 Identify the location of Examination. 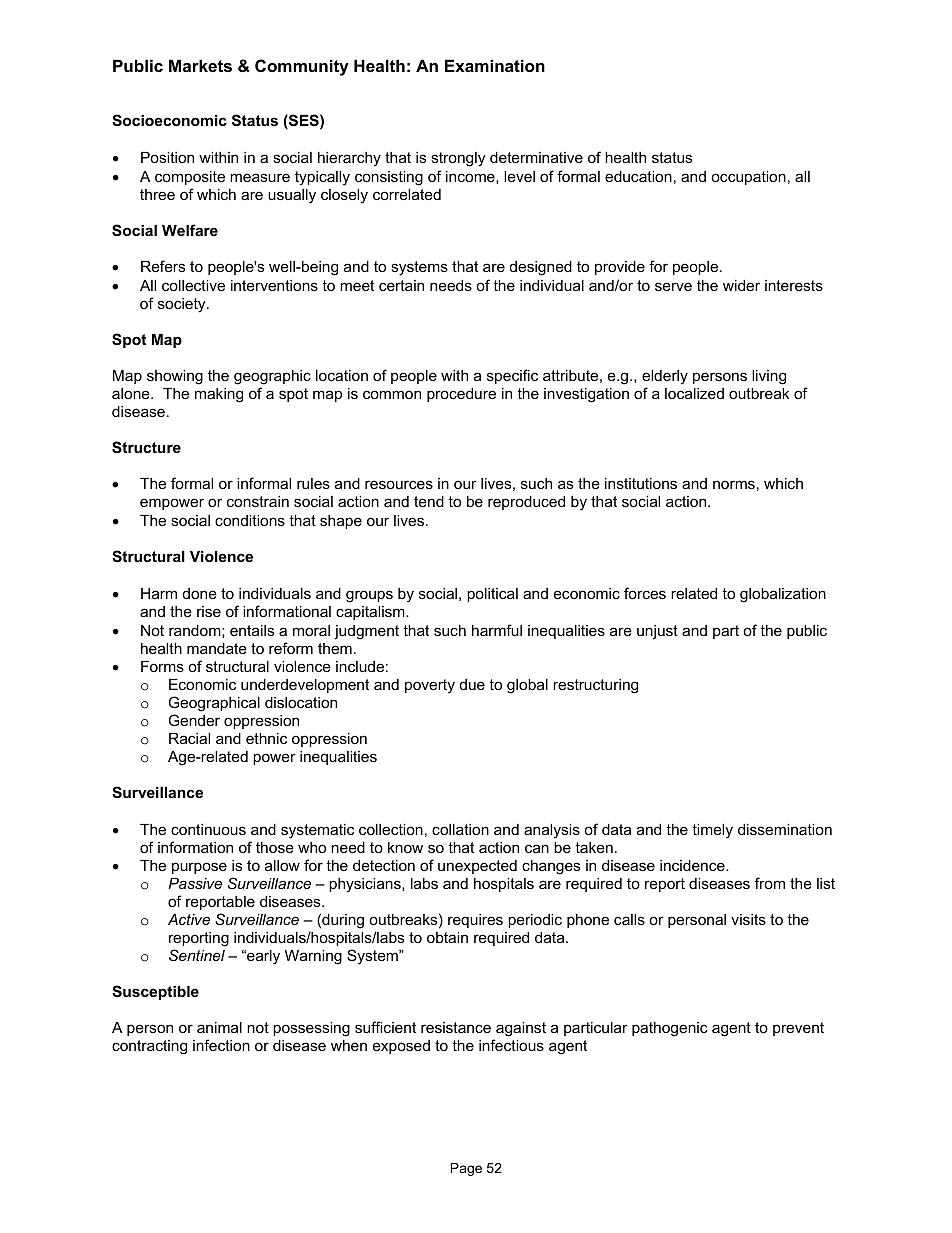
(495, 65).
